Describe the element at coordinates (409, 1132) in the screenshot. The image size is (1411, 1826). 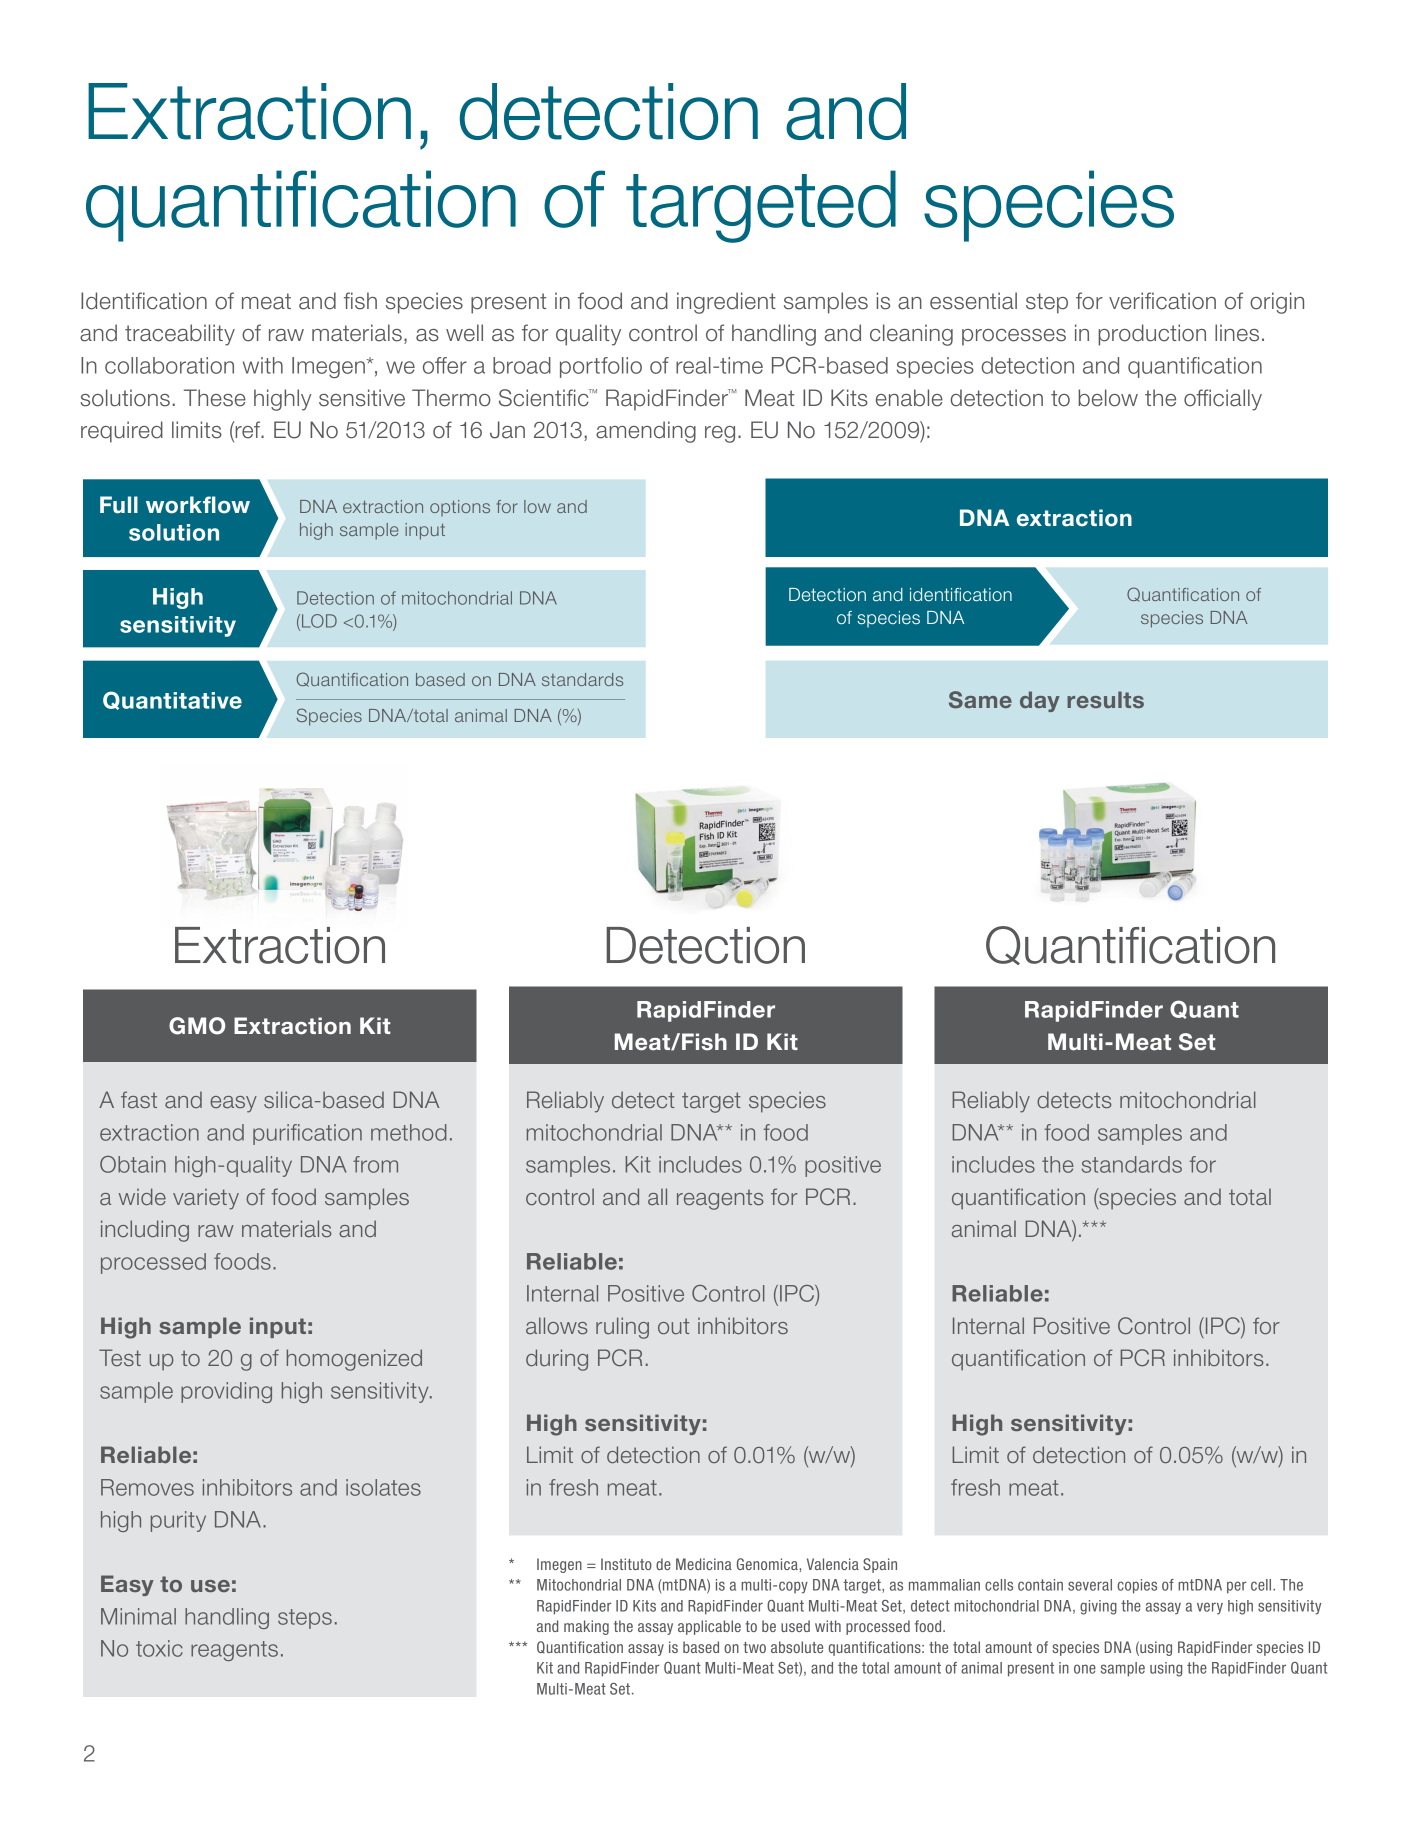
I see `method` at that location.
